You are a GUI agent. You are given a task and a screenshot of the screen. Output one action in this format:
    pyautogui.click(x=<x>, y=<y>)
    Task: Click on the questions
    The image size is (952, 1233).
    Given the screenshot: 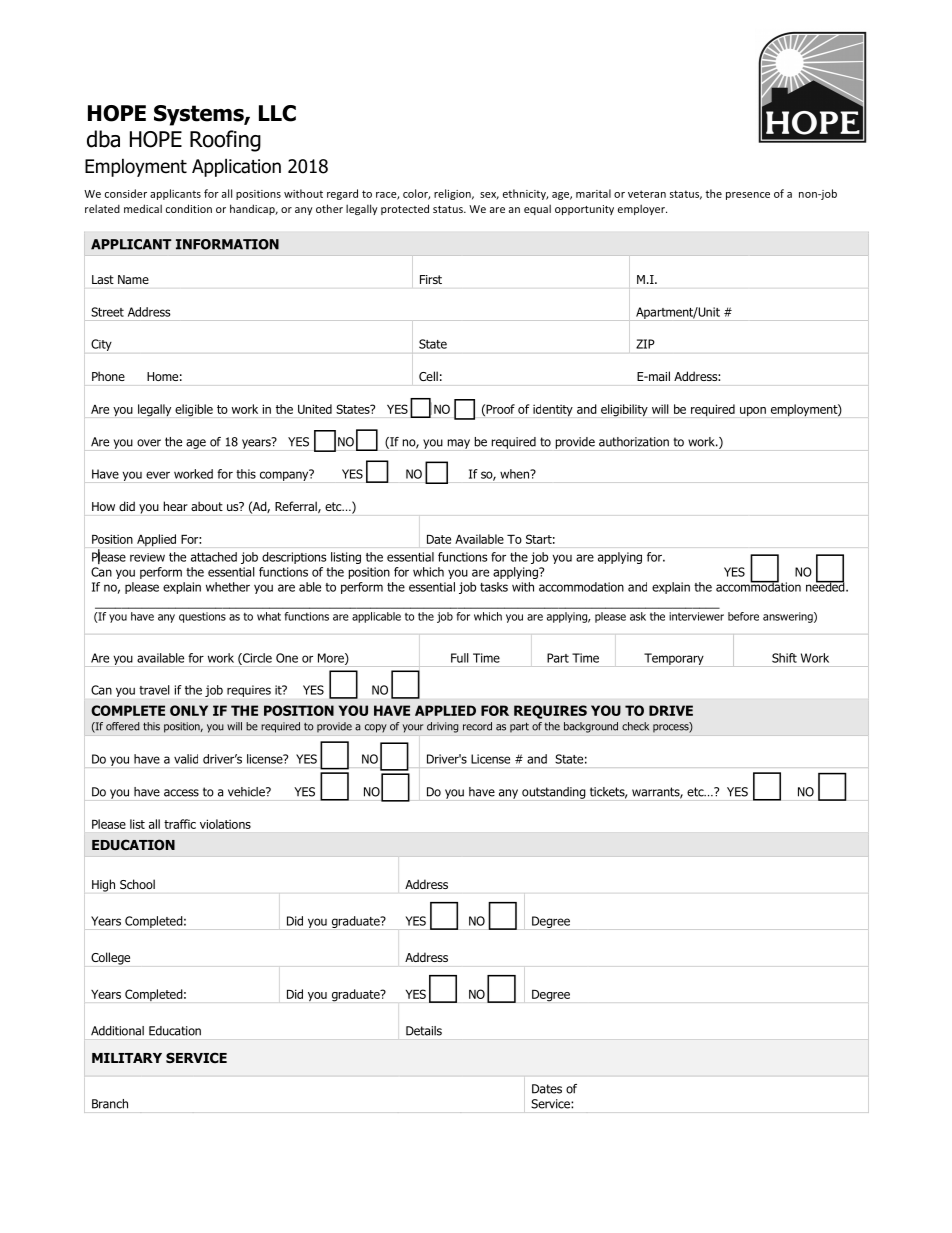 What is the action you would take?
    pyautogui.click(x=202, y=617)
